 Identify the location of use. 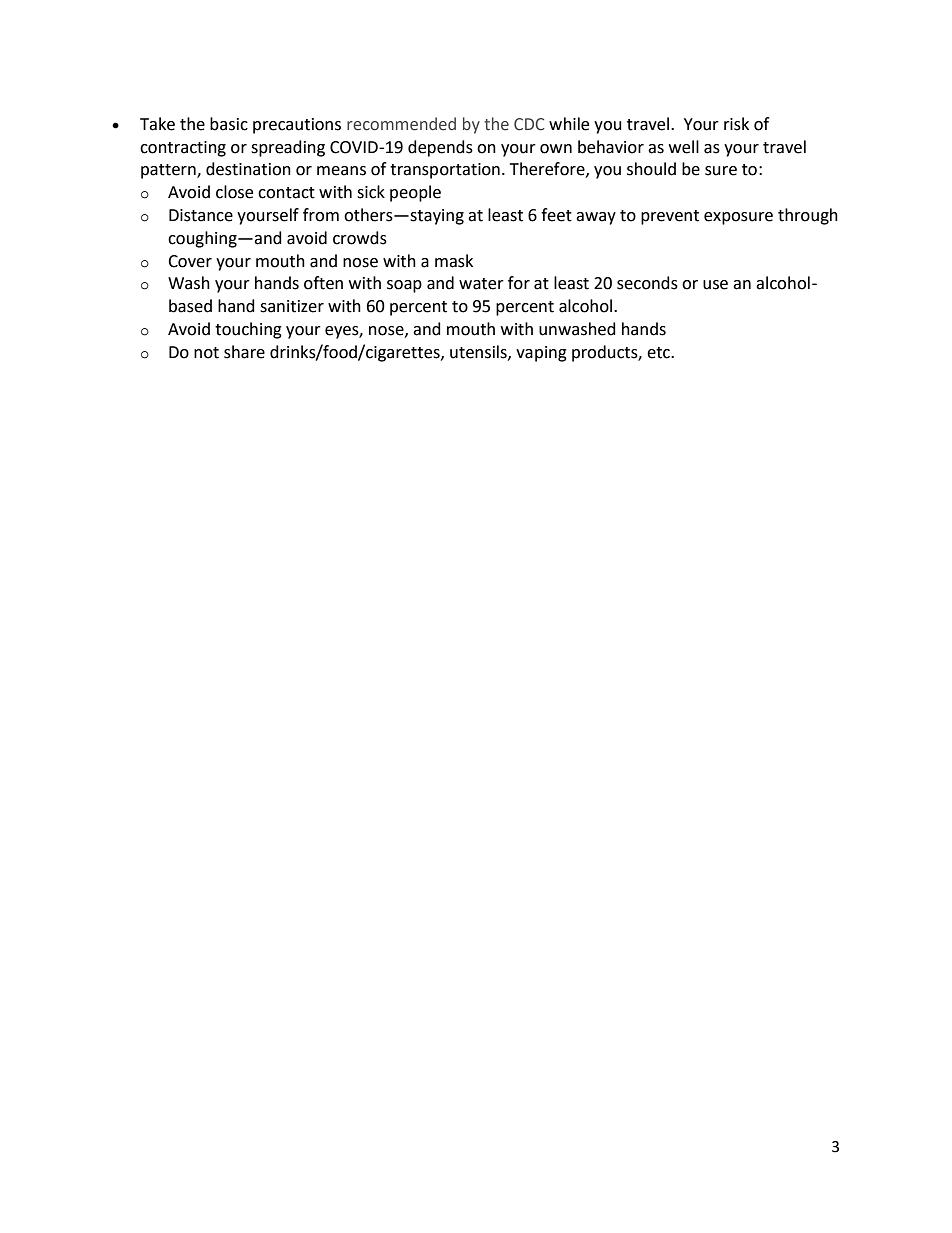
(715, 285).
